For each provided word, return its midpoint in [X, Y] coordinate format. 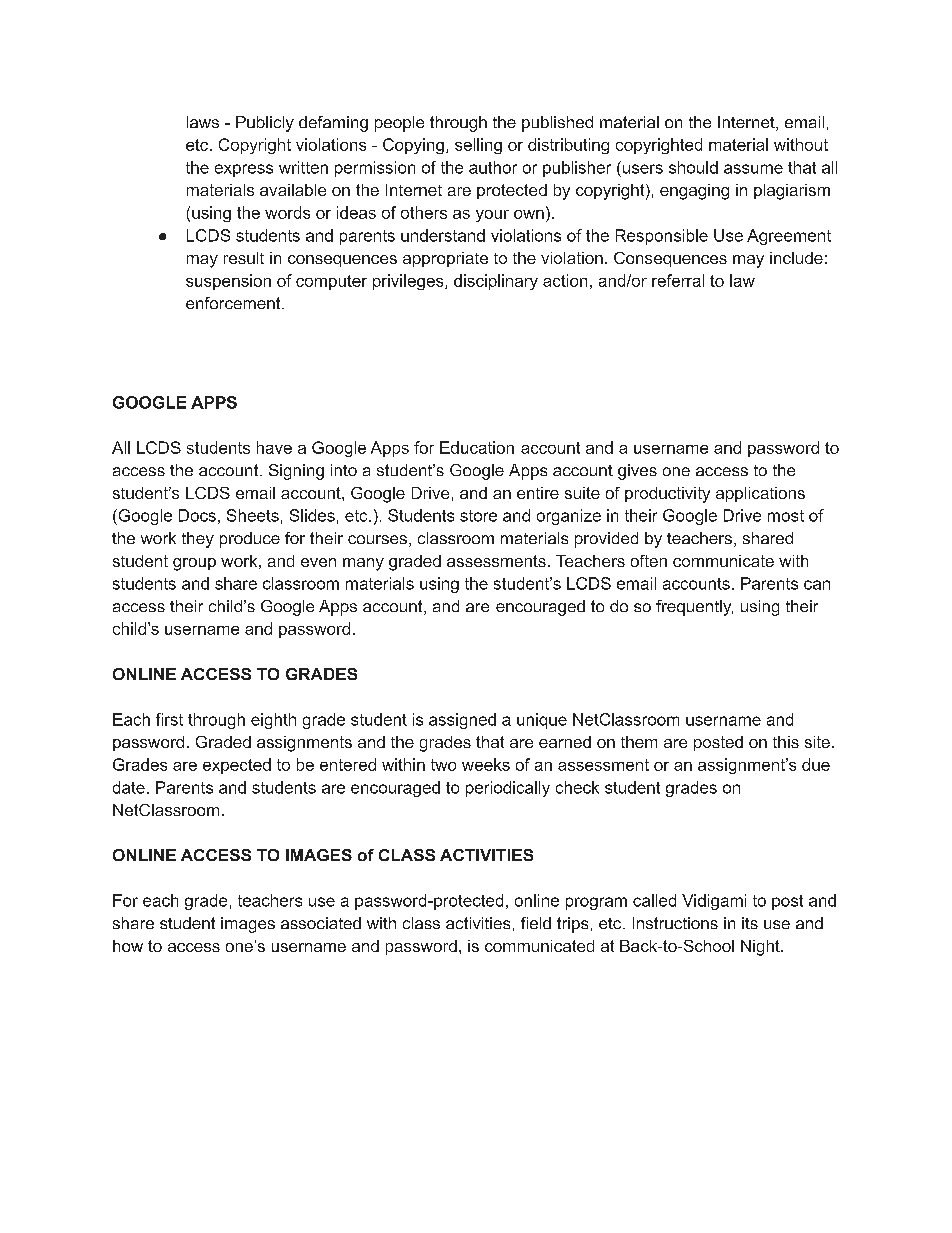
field [536, 923]
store [478, 516]
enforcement [234, 303]
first [169, 719]
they [198, 540]
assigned [462, 721]
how [128, 946]
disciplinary [496, 282]
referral [678, 280]
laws [203, 122]
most [786, 516]
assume [753, 169]
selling [478, 146]
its [750, 923]
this [786, 742]
